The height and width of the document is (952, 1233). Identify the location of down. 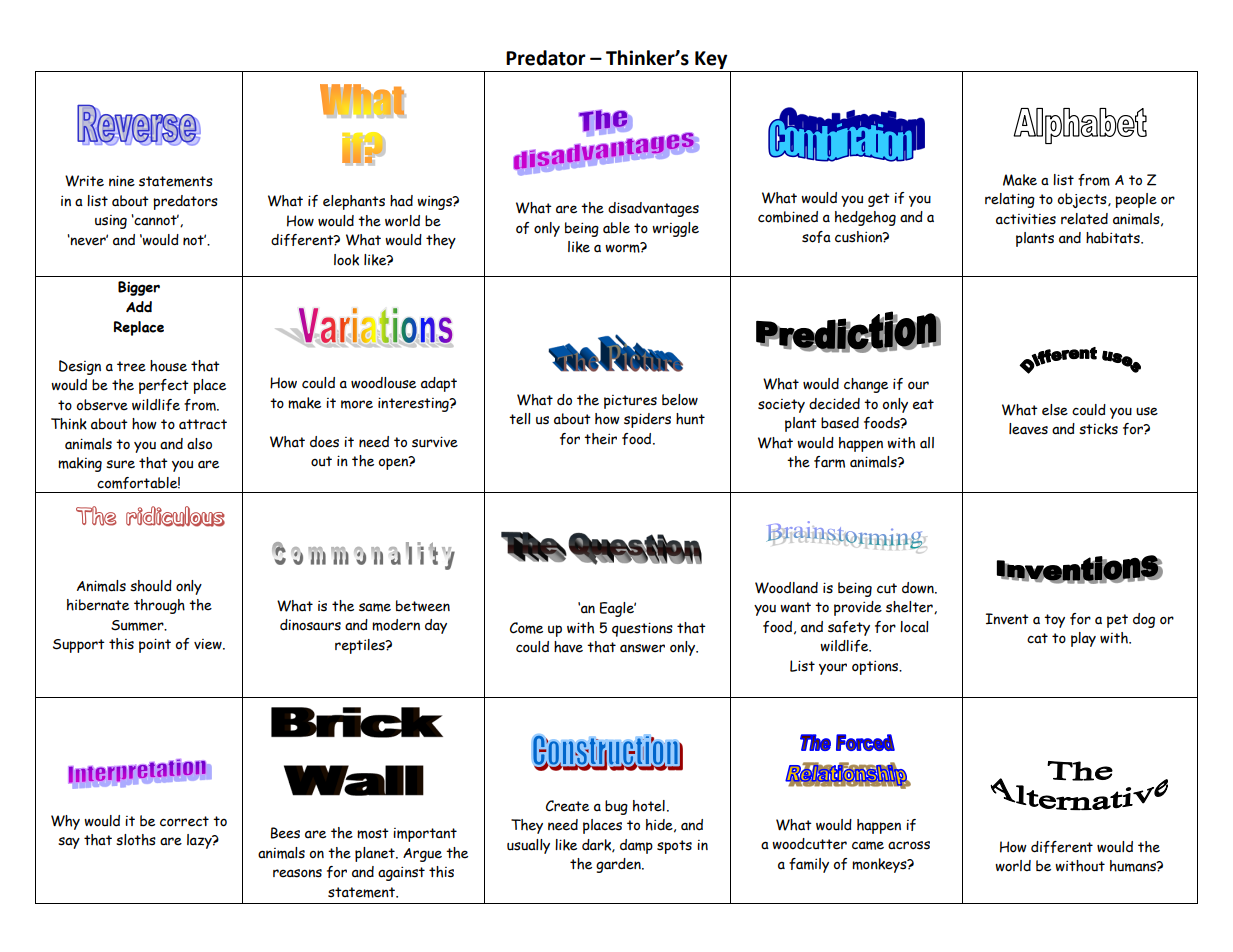
(919, 588).
